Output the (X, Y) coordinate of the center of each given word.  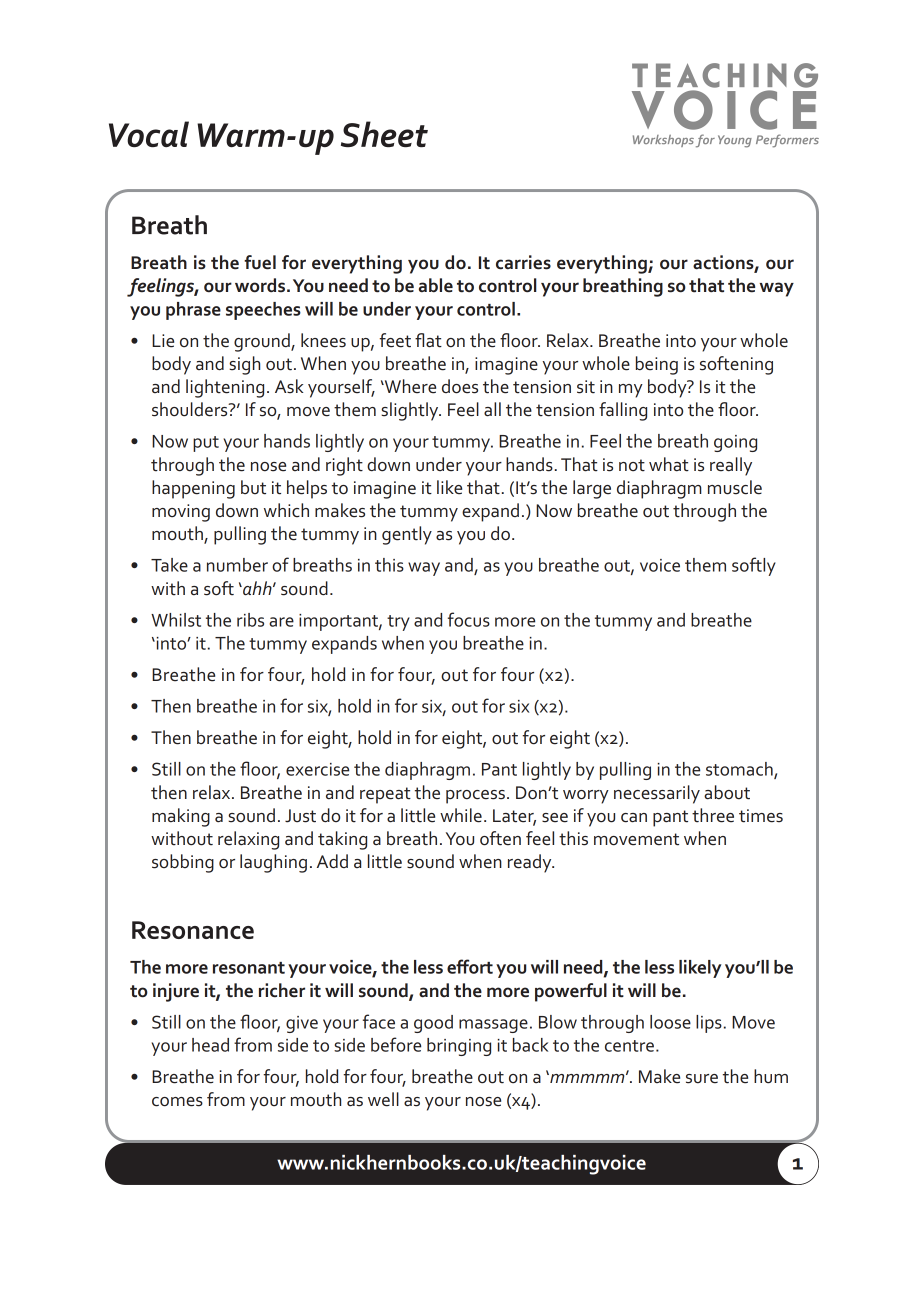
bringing (459, 1047)
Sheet (384, 134)
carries (523, 262)
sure (702, 1079)
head (210, 1045)
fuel (260, 262)
